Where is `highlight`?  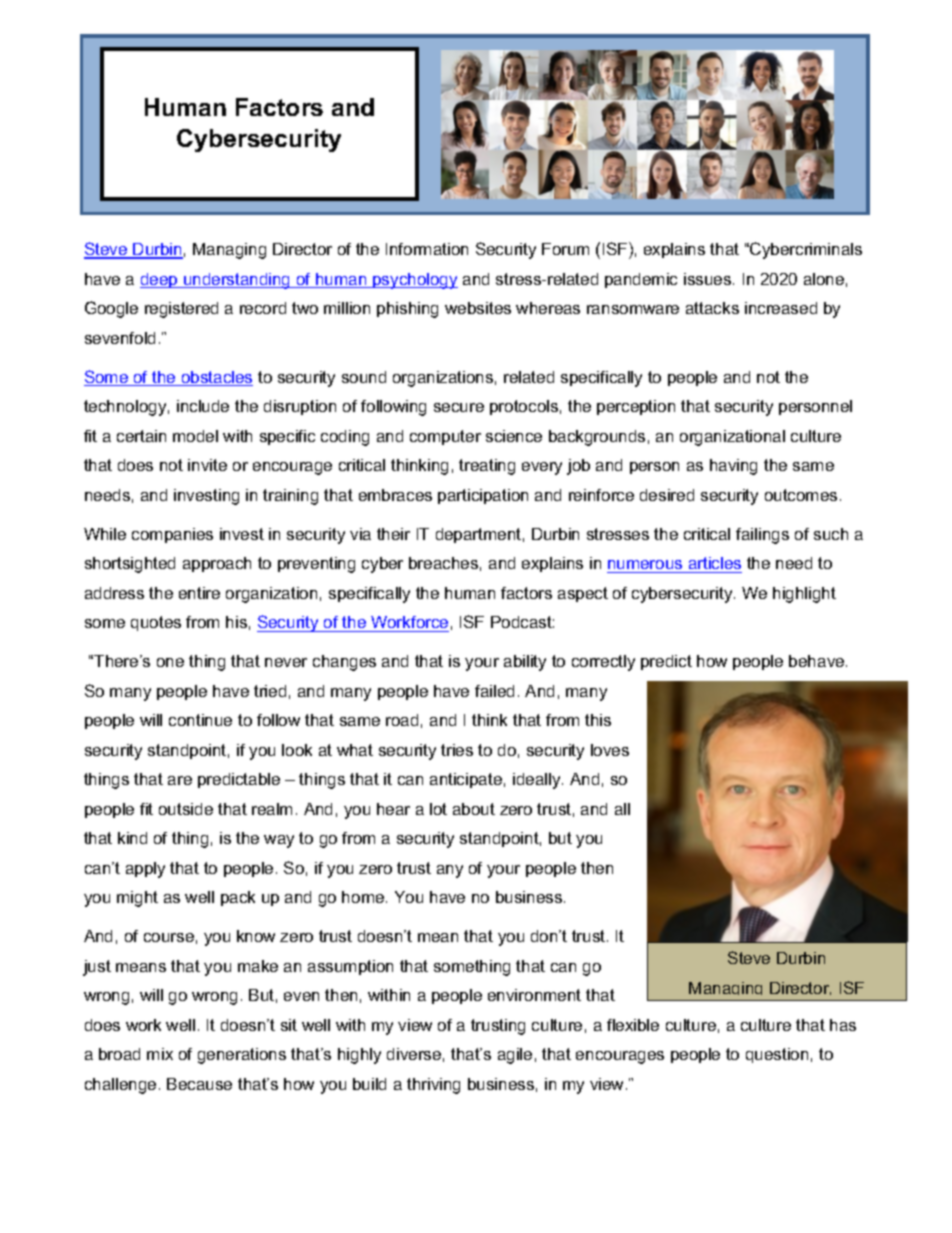 highlight is located at coordinates (804, 595).
